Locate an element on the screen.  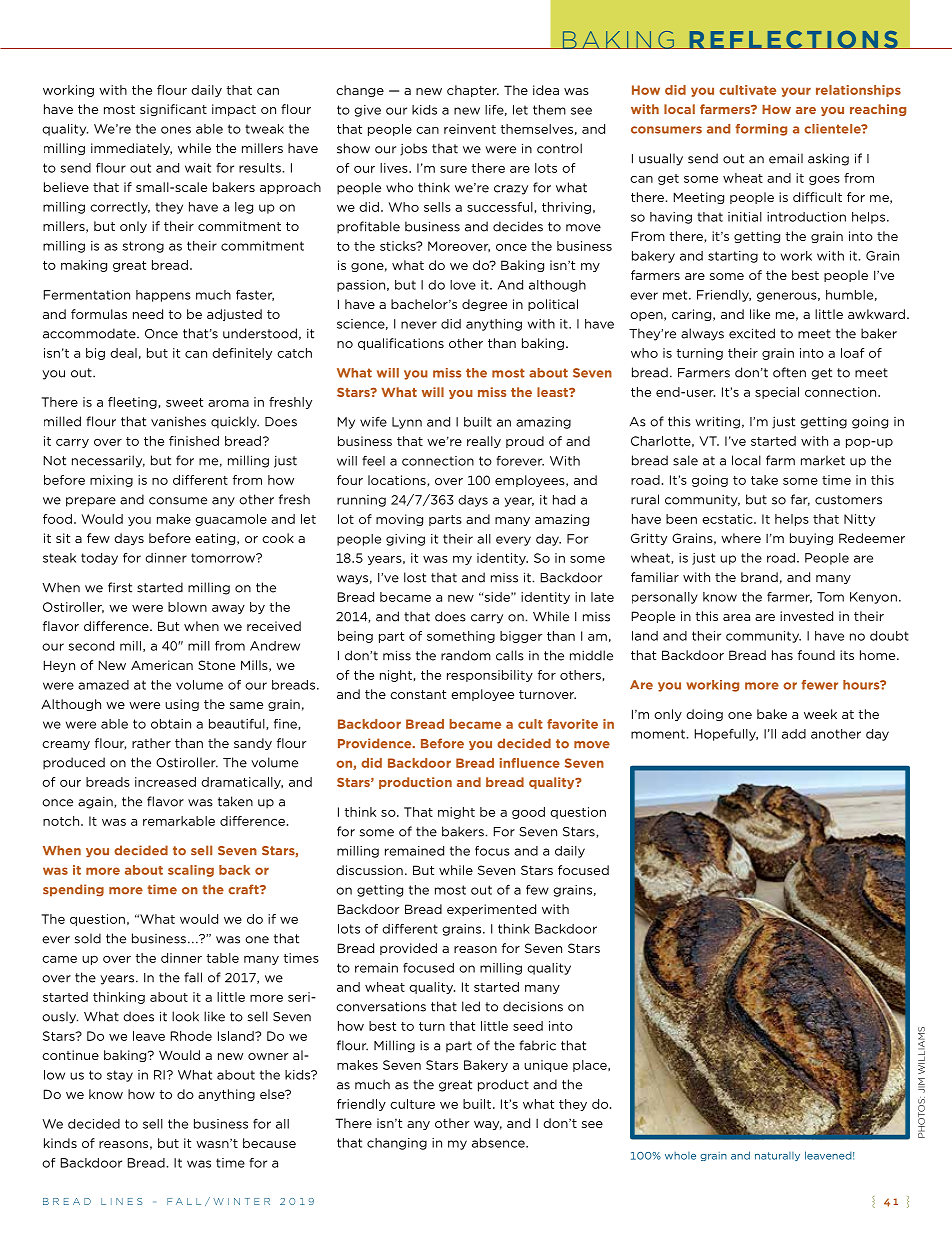
your is located at coordinates (796, 92).
